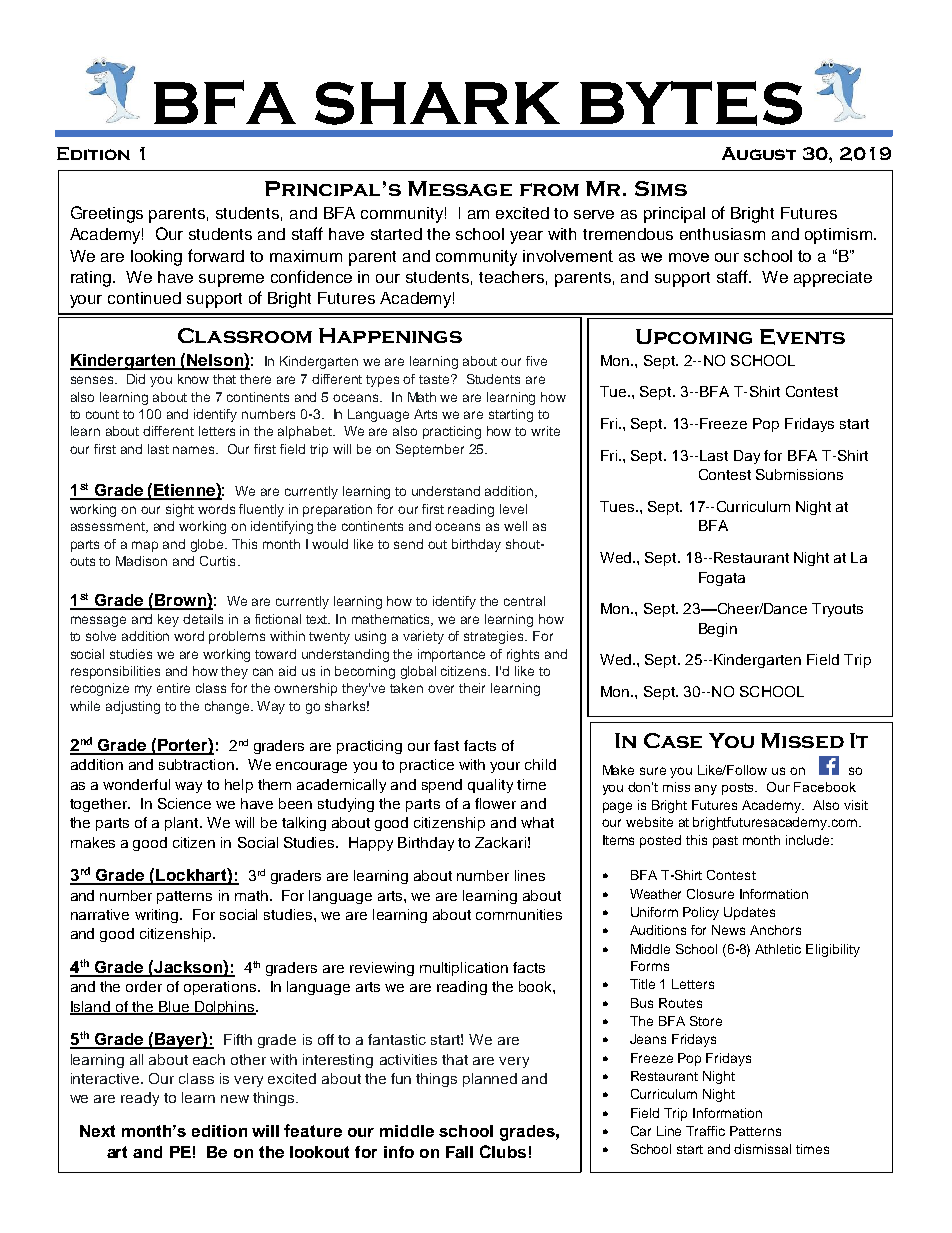 The height and width of the screenshot is (1233, 952). What do you see at coordinates (168, 620) in the screenshot?
I see `key` at bounding box center [168, 620].
